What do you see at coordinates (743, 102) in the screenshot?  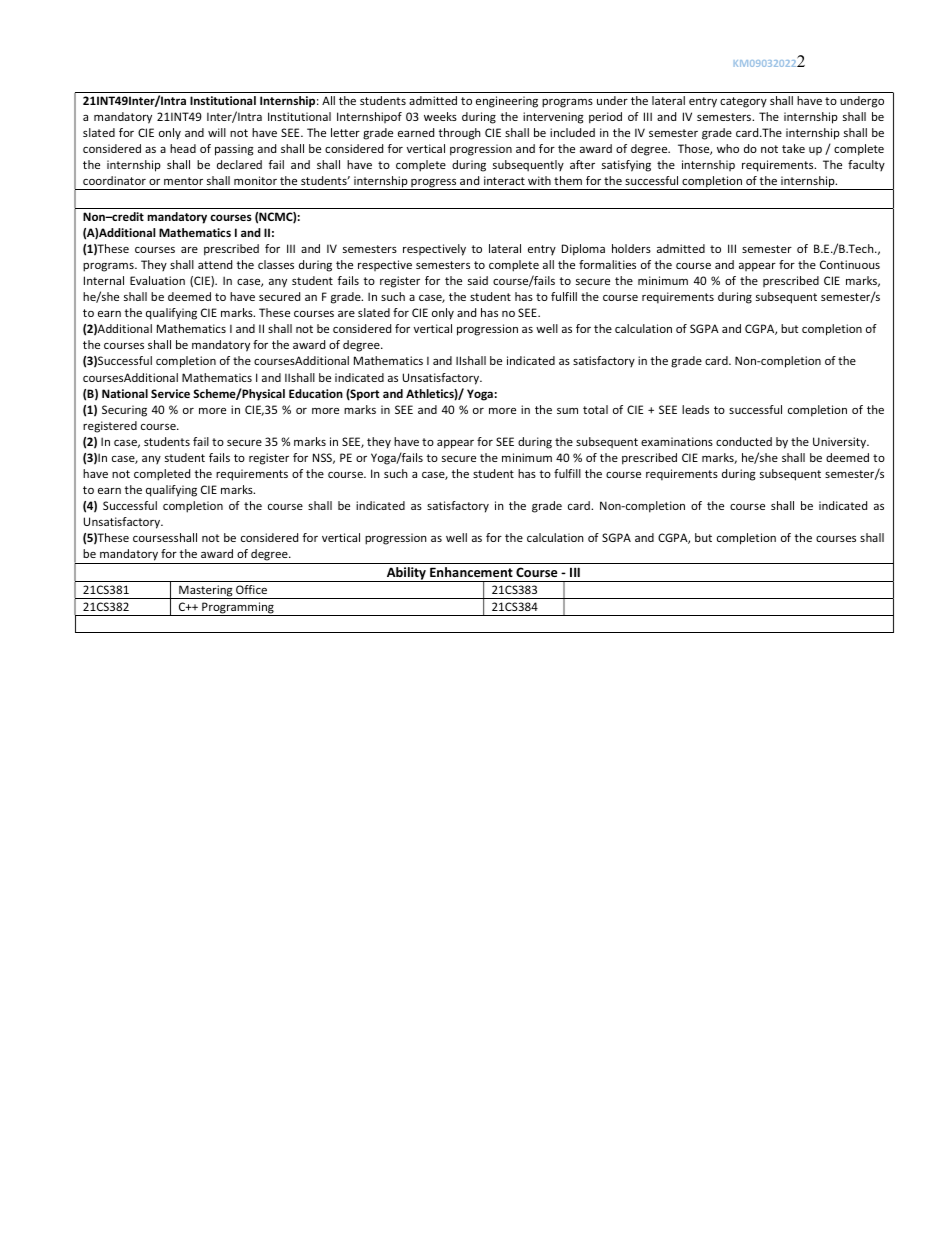 I see `category` at bounding box center [743, 102].
